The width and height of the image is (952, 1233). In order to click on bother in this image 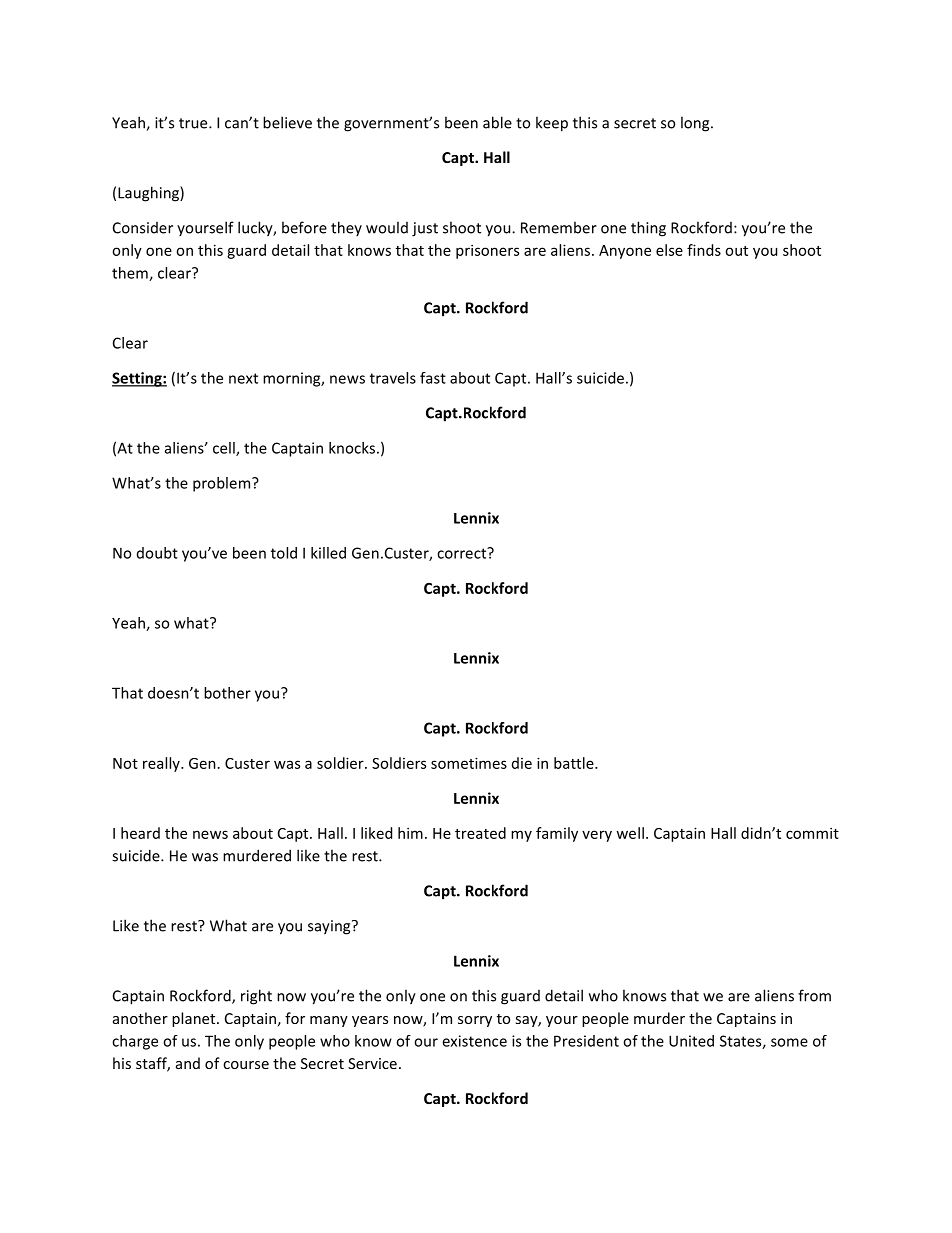, I will do `click(227, 693)`.
